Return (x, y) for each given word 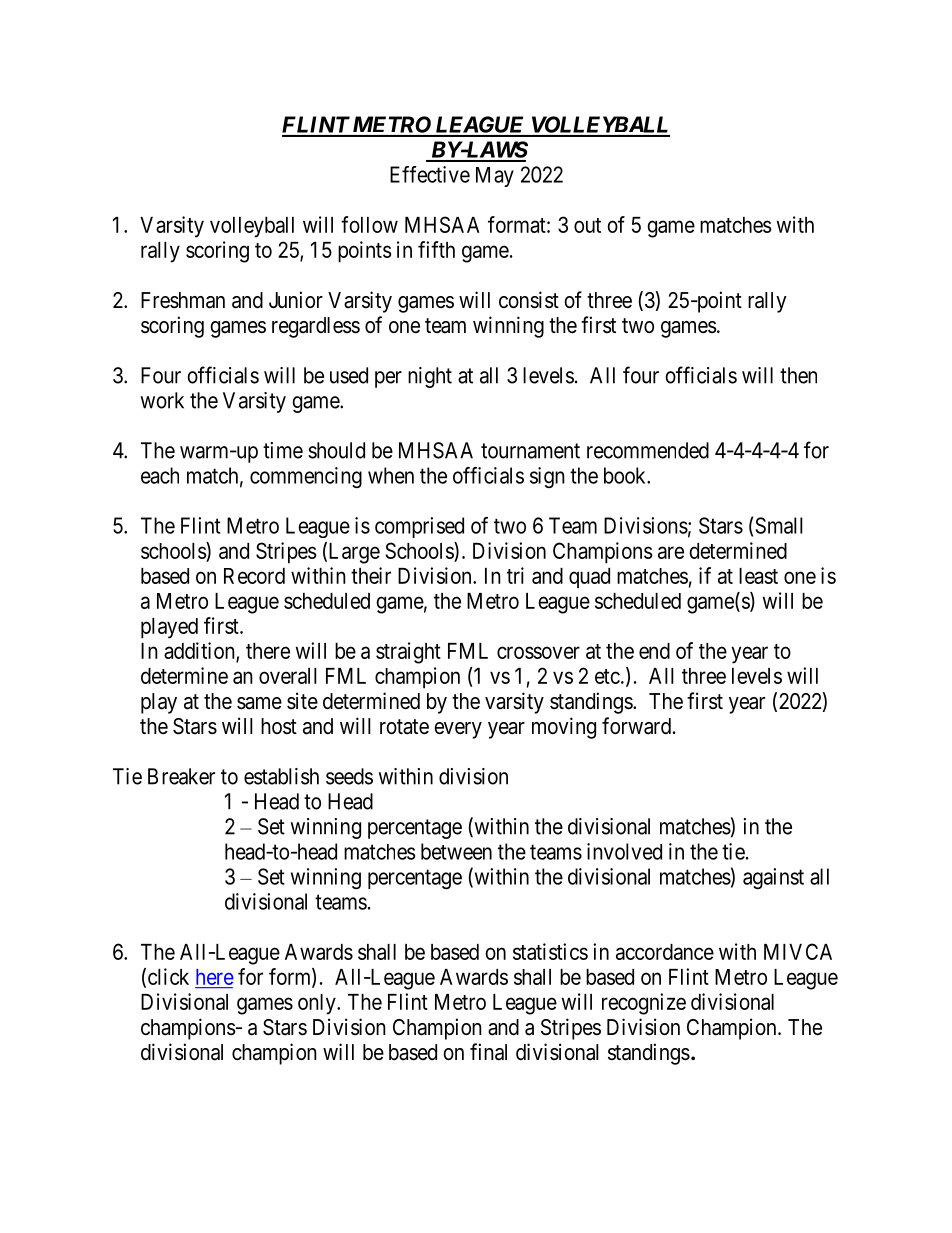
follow (369, 224)
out (587, 225)
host (279, 726)
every (458, 730)
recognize (644, 1004)
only (318, 1004)
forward (636, 726)
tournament (530, 451)
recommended (648, 450)
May (495, 177)
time (283, 450)
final (488, 1052)
